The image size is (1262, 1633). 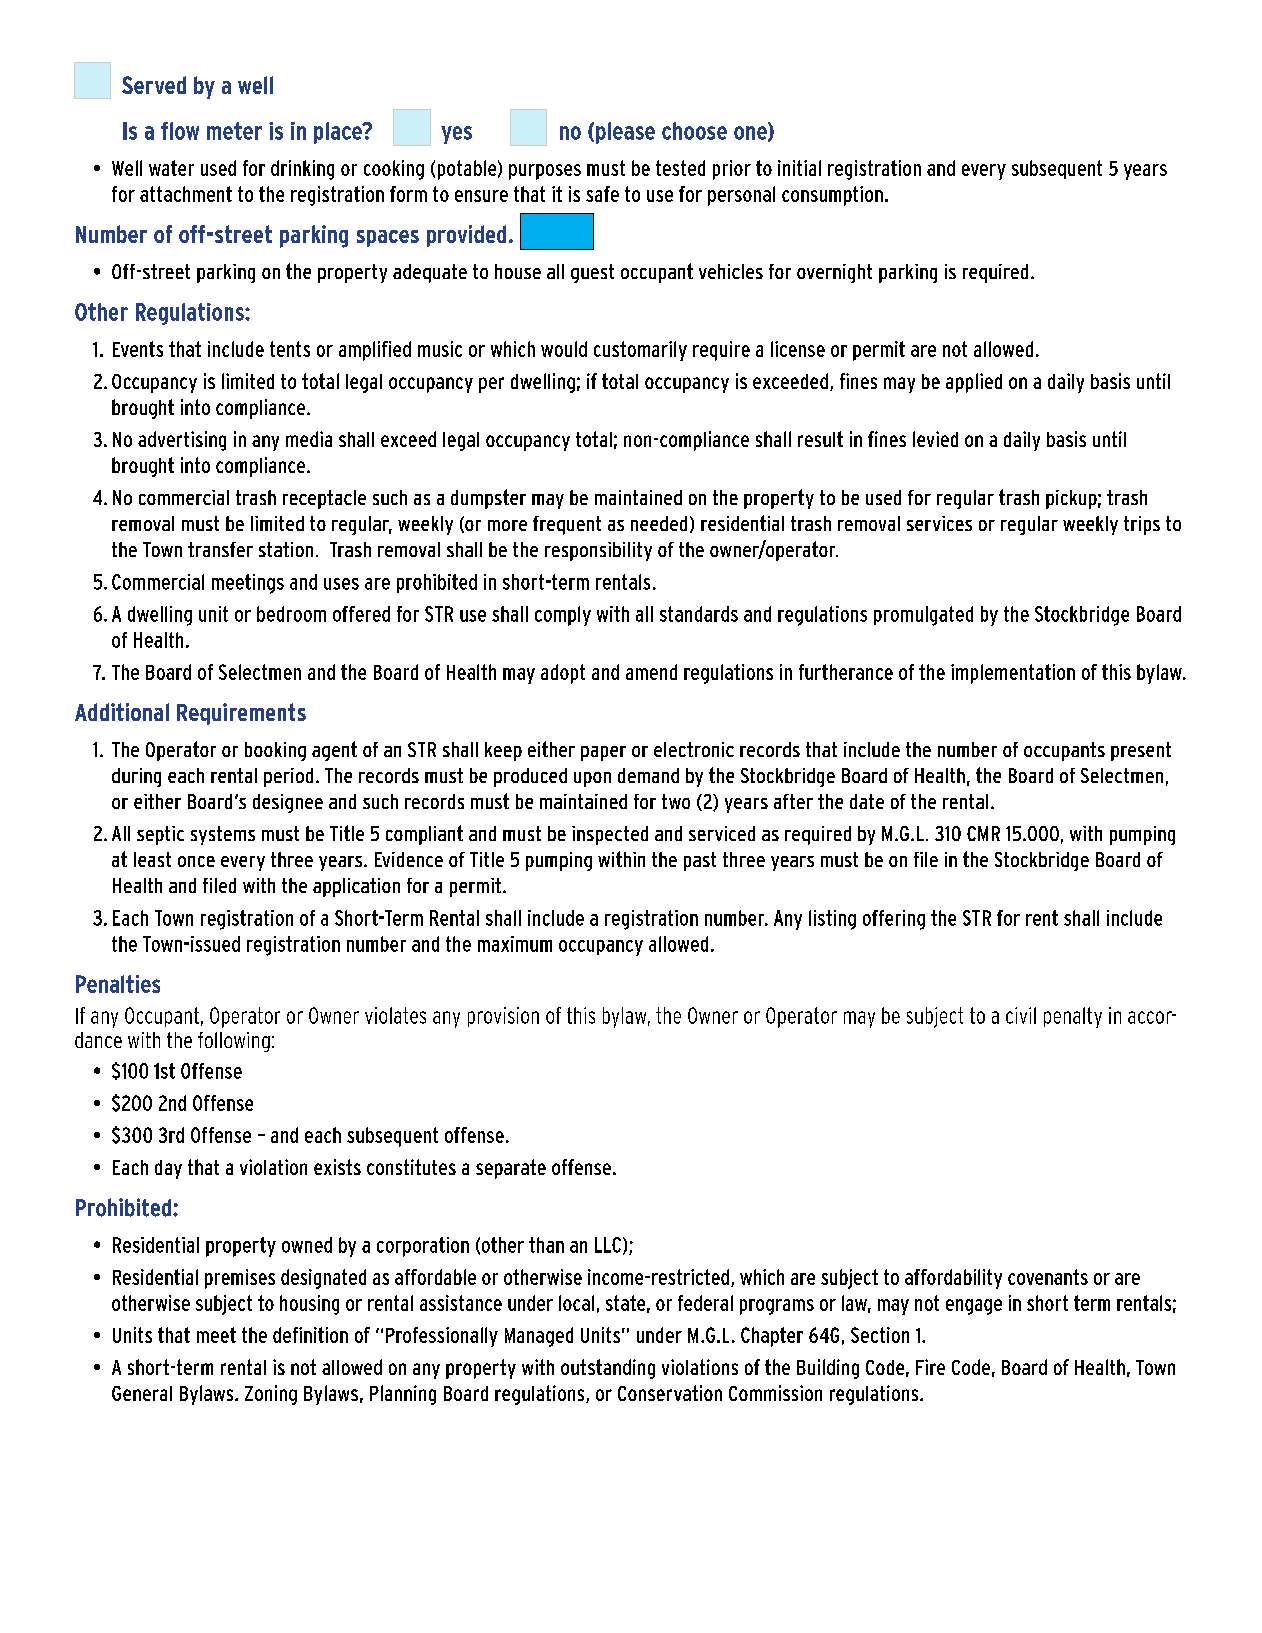 I want to click on meter, so click(x=234, y=131).
